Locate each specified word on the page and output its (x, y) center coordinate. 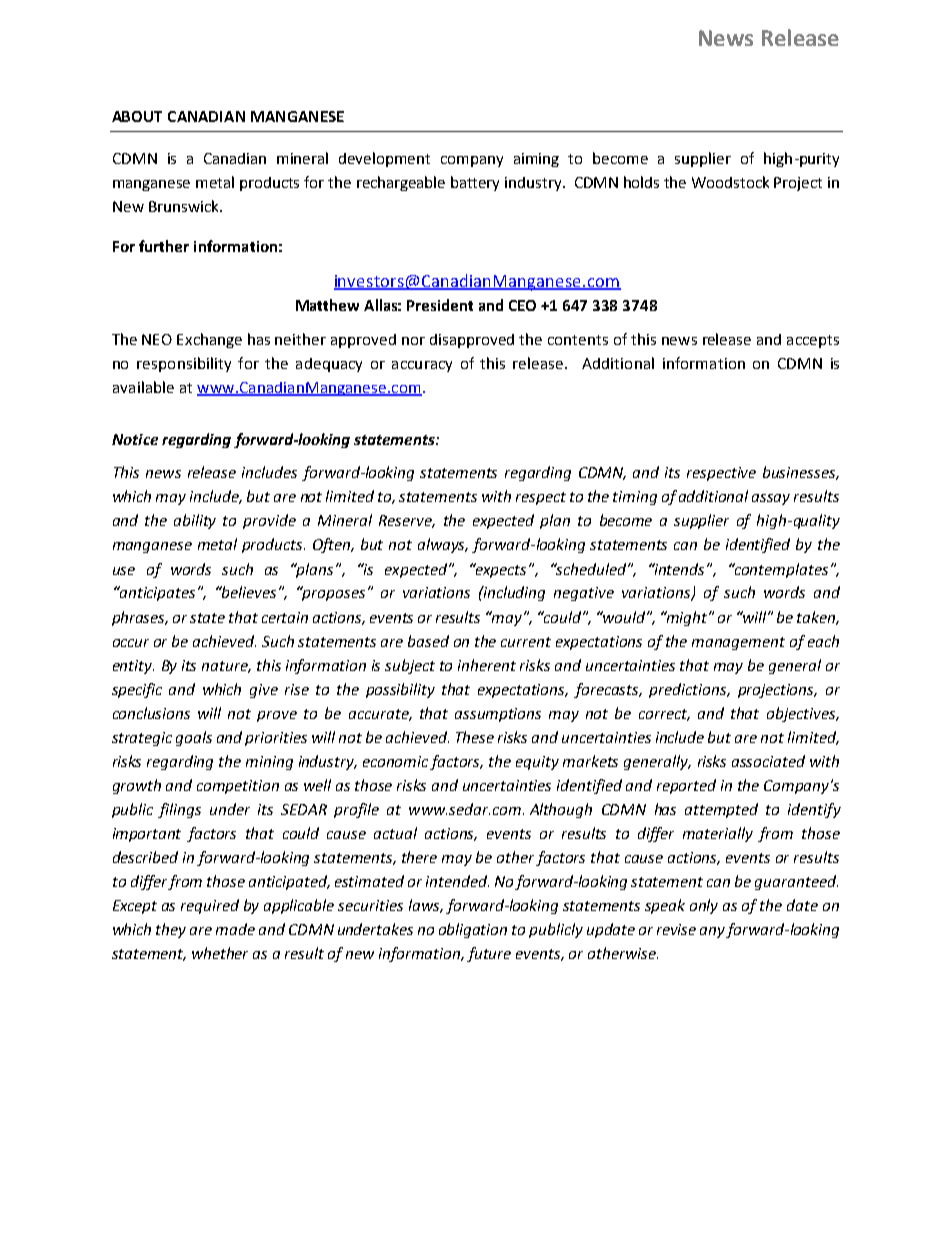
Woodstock (730, 182)
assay (771, 499)
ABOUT (137, 116)
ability (195, 521)
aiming (536, 160)
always (442, 545)
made (235, 929)
